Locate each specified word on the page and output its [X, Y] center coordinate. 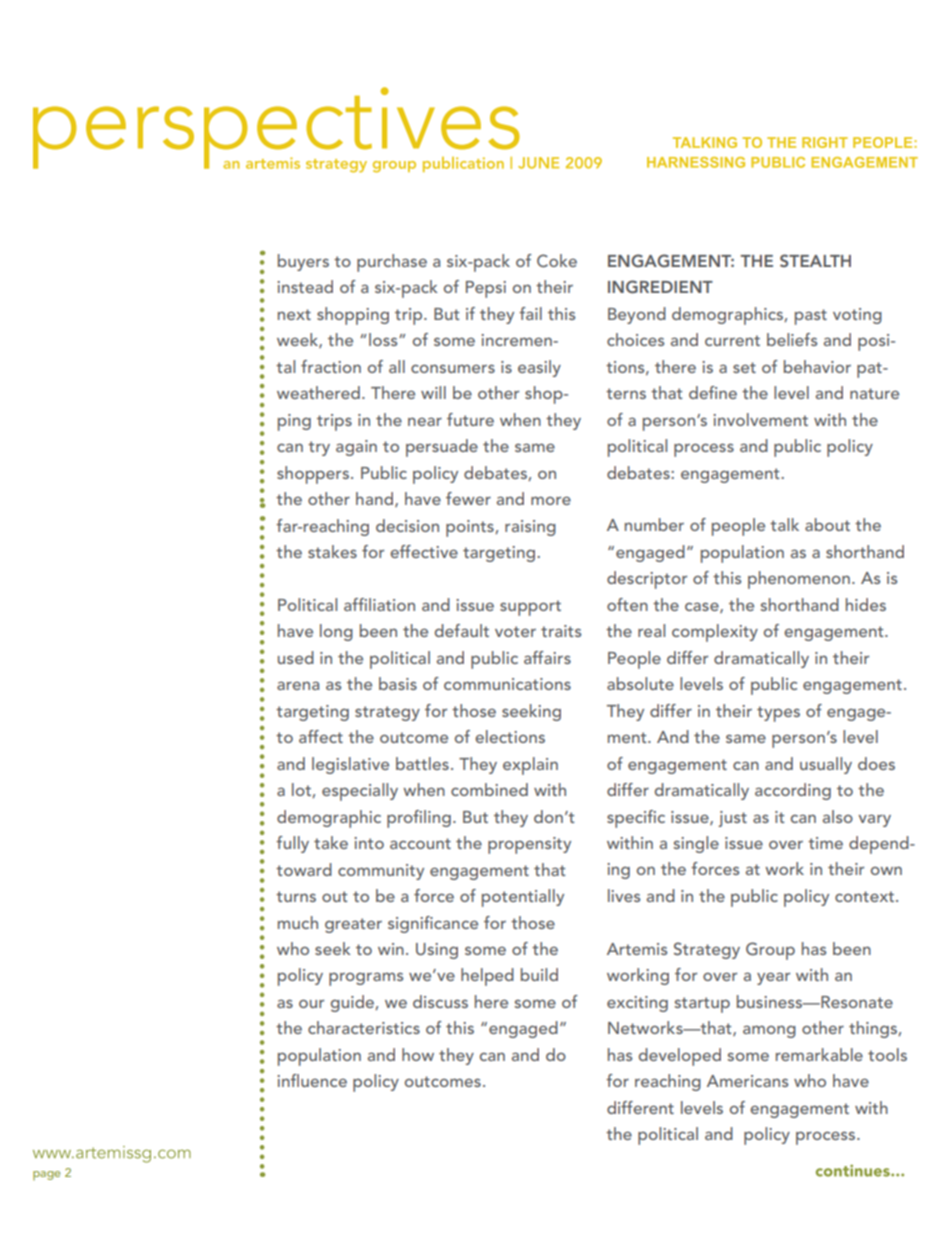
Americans [747, 1081]
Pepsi [486, 289]
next [294, 314]
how [418, 1054]
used [296, 657]
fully [292, 844]
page [46, 1175]
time [825, 843]
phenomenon [799, 580]
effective [424, 551]
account [420, 843]
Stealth [815, 260]
